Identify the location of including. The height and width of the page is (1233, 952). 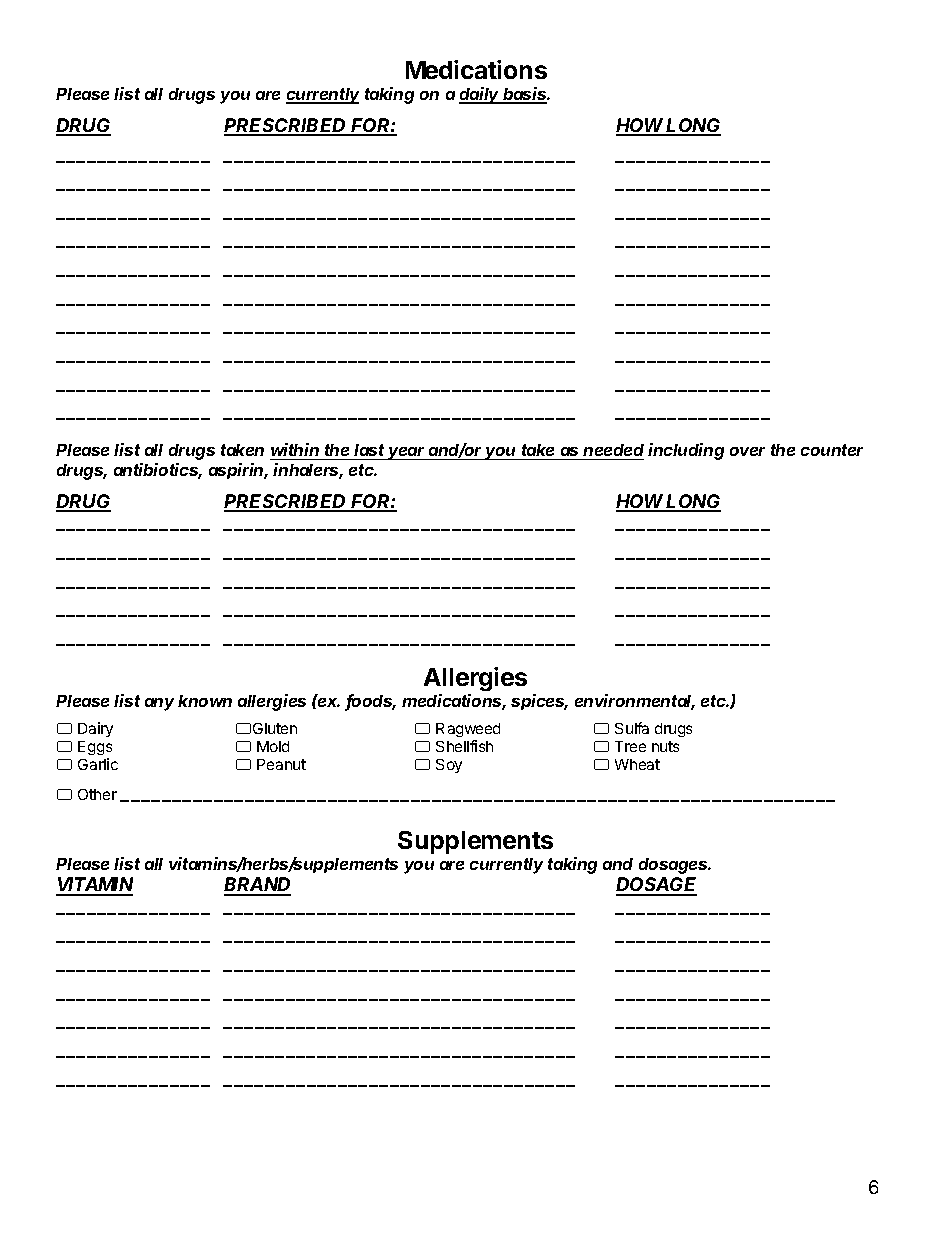
(686, 451).
